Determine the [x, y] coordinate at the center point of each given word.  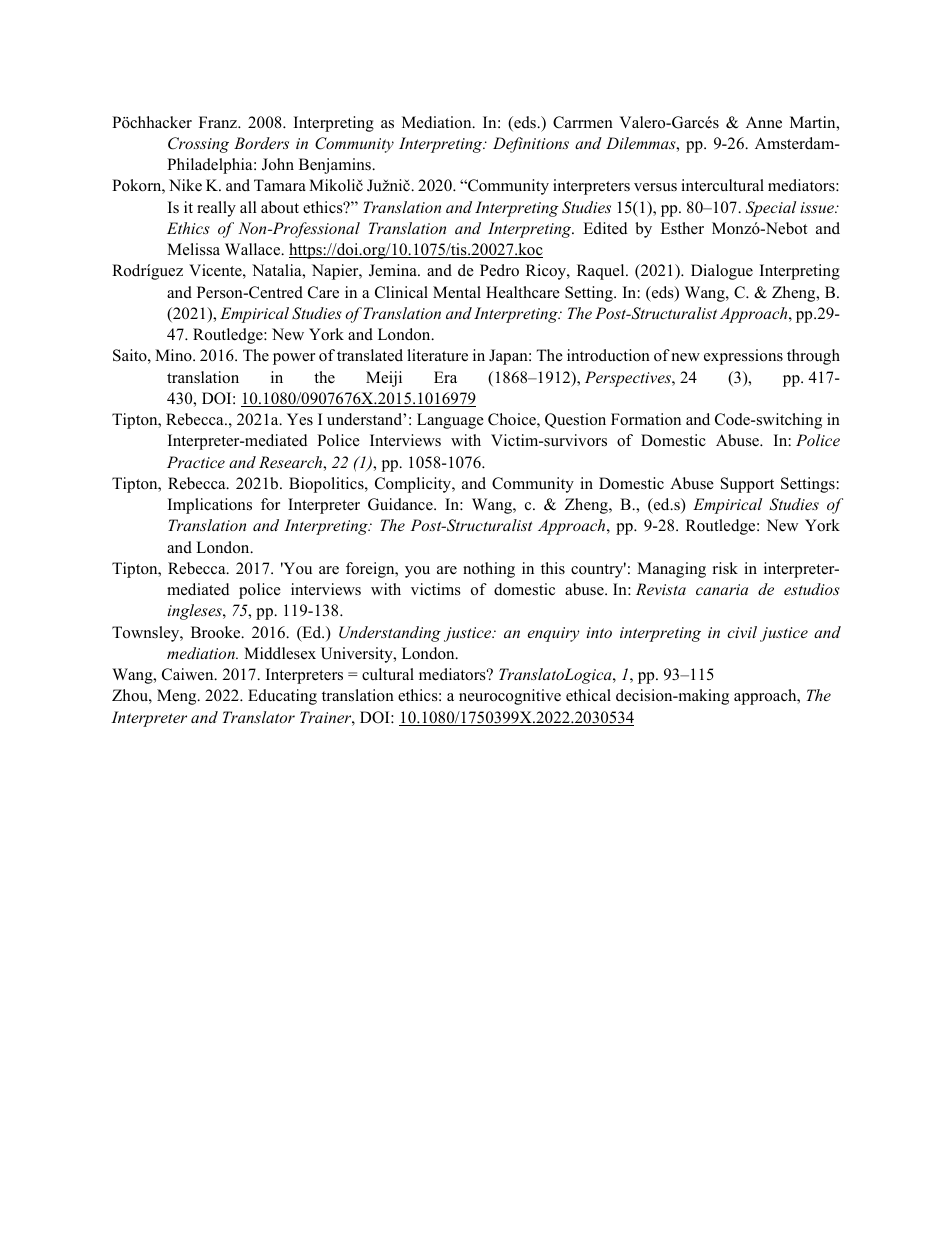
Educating [282, 697]
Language [450, 421]
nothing [489, 570]
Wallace [254, 249]
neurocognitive [510, 697]
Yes [300, 419]
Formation [646, 419]
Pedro [499, 270]
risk [725, 568]
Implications [210, 506]
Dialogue [722, 272]
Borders [261, 143]
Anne [764, 122]
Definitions [531, 145]
